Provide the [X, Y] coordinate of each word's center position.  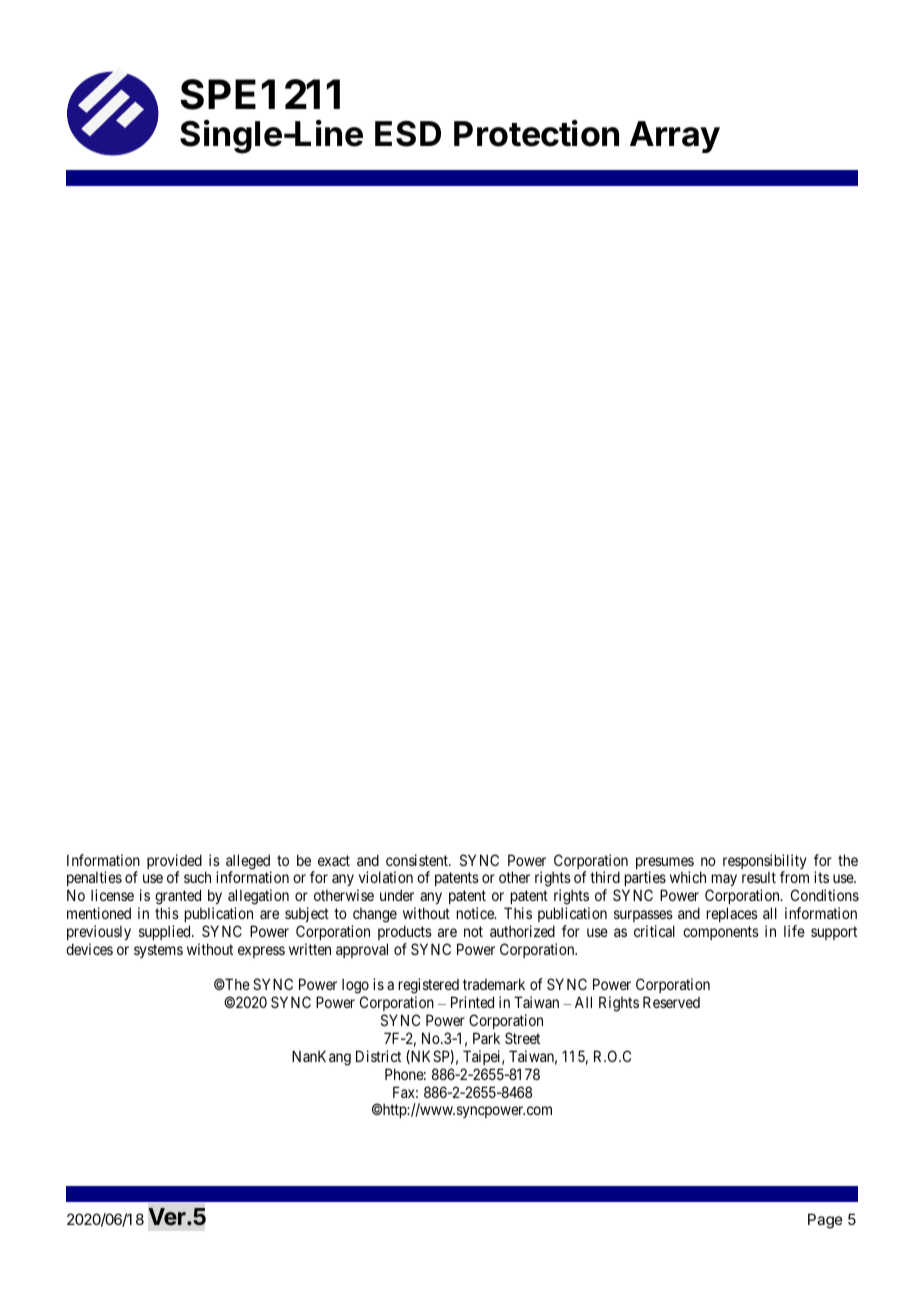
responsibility [765, 863]
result [759, 877]
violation [386, 877]
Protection [536, 133]
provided [174, 863]
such [197, 877]
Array [675, 137]
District [378, 1056]
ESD [408, 134]
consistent [418, 860]
